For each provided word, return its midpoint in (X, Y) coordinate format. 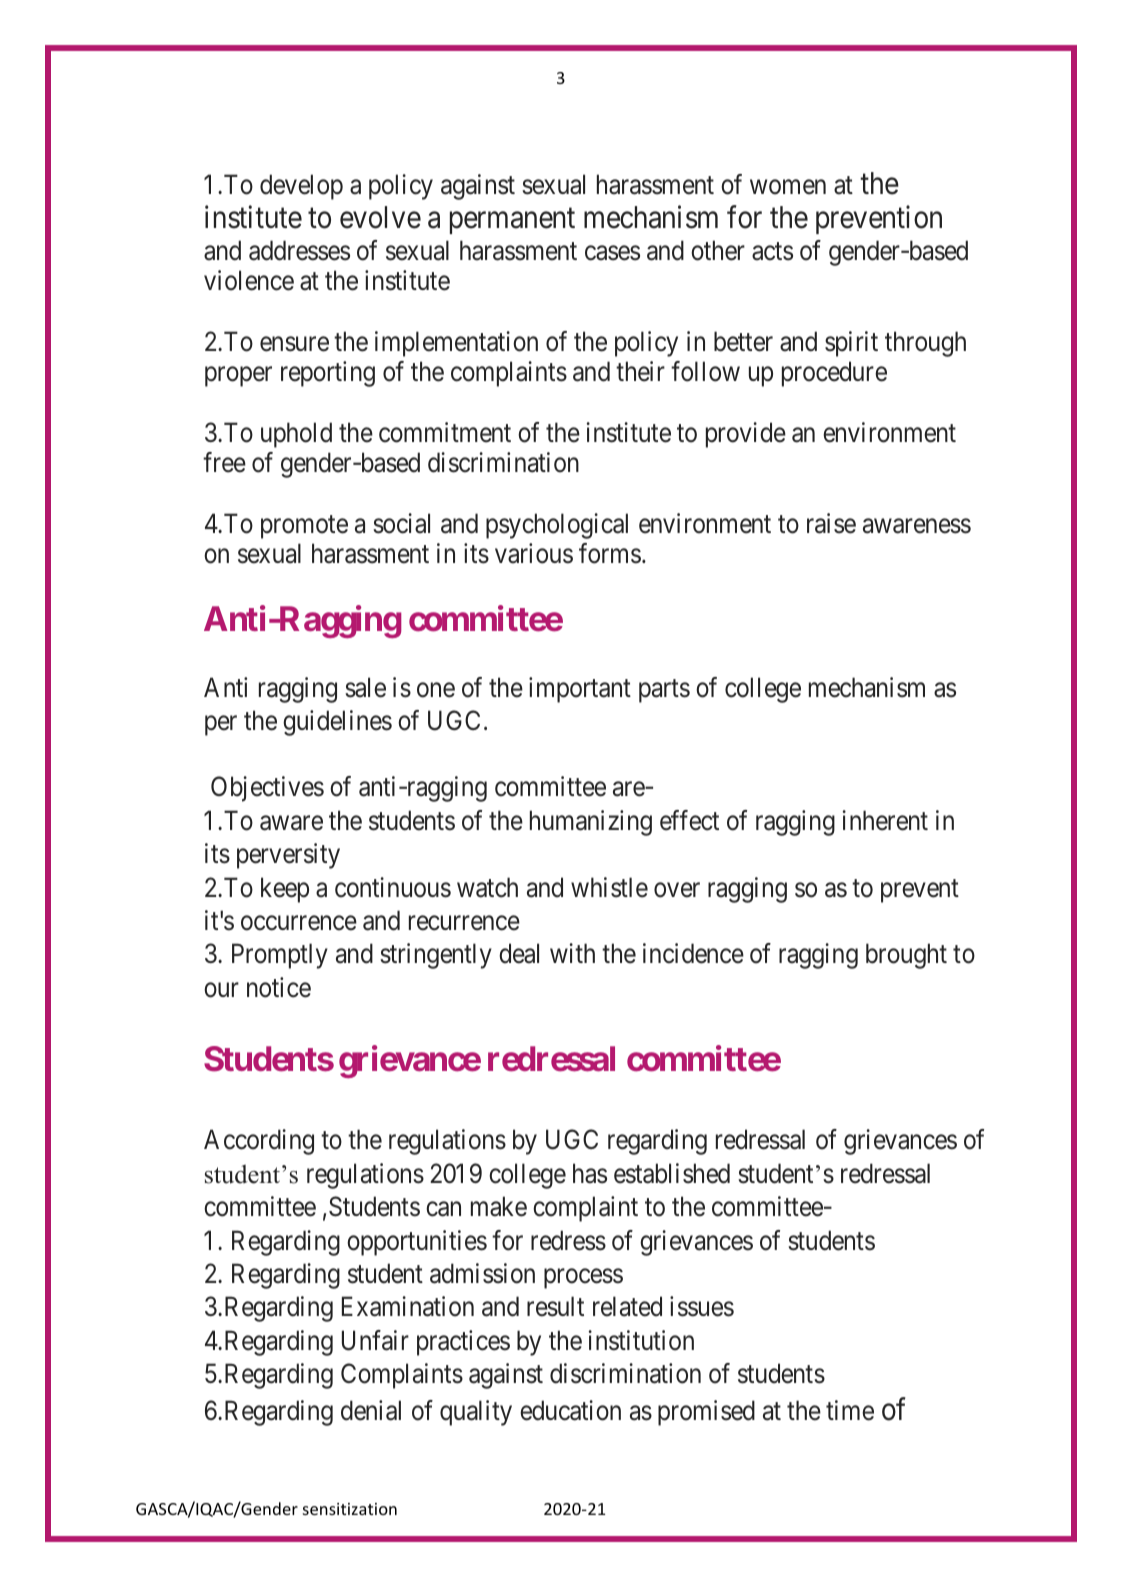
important (580, 690)
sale (365, 687)
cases (612, 253)
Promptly (280, 956)
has (590, 1173)
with (572, 953)
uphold (296, 435)
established (672, 1173)
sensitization (350, 1509)
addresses (299, 250)
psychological (557, 526)
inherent (885, 820)
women (788, 187)
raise (831, 523)
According (259, 1142)
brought (906, 956)
